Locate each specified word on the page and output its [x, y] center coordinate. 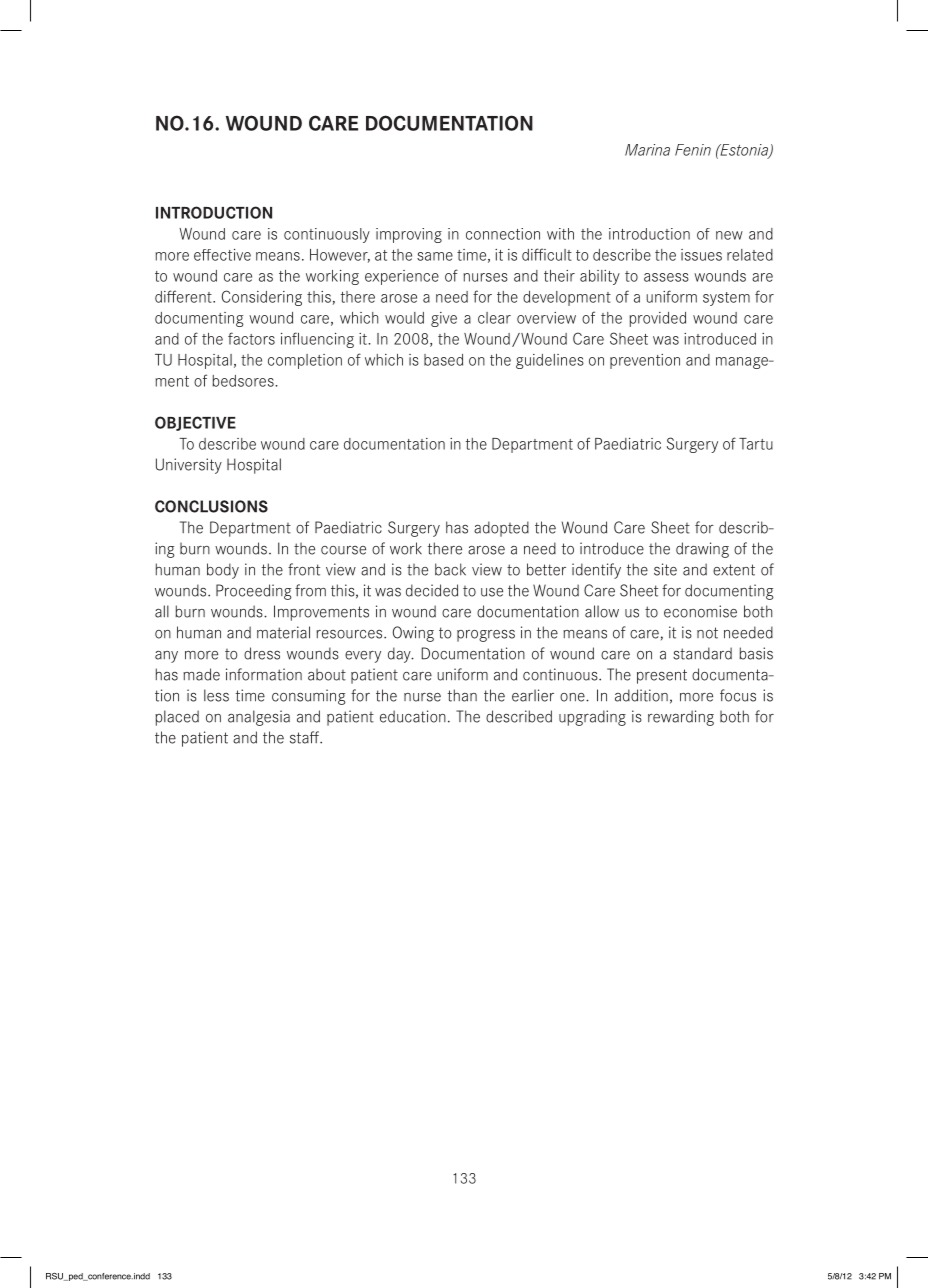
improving [409, 235]
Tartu [756, 444]
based [443, 360]
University [189, 466]
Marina [647, 150]
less [216, 695]
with [560, 234]
